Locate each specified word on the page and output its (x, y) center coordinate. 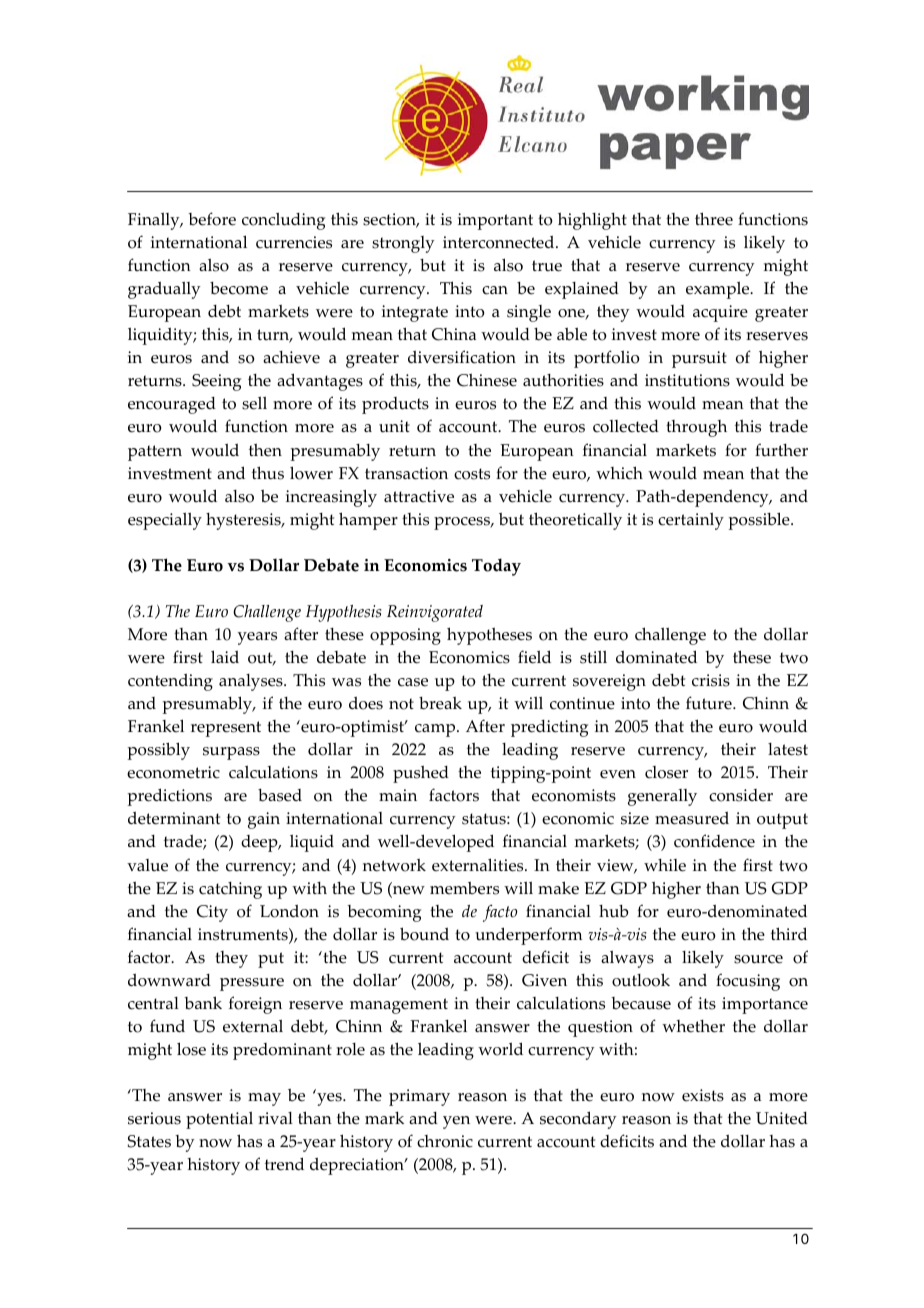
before (212, 219)
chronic (445, 1141)
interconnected (500, 242)
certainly (691, 521)
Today (496, 567)
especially (165, 521)
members (464, 888)
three (714, 219)
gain (264, 820)
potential (219, 1120)
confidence (714, 841)
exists (703, 1095)
